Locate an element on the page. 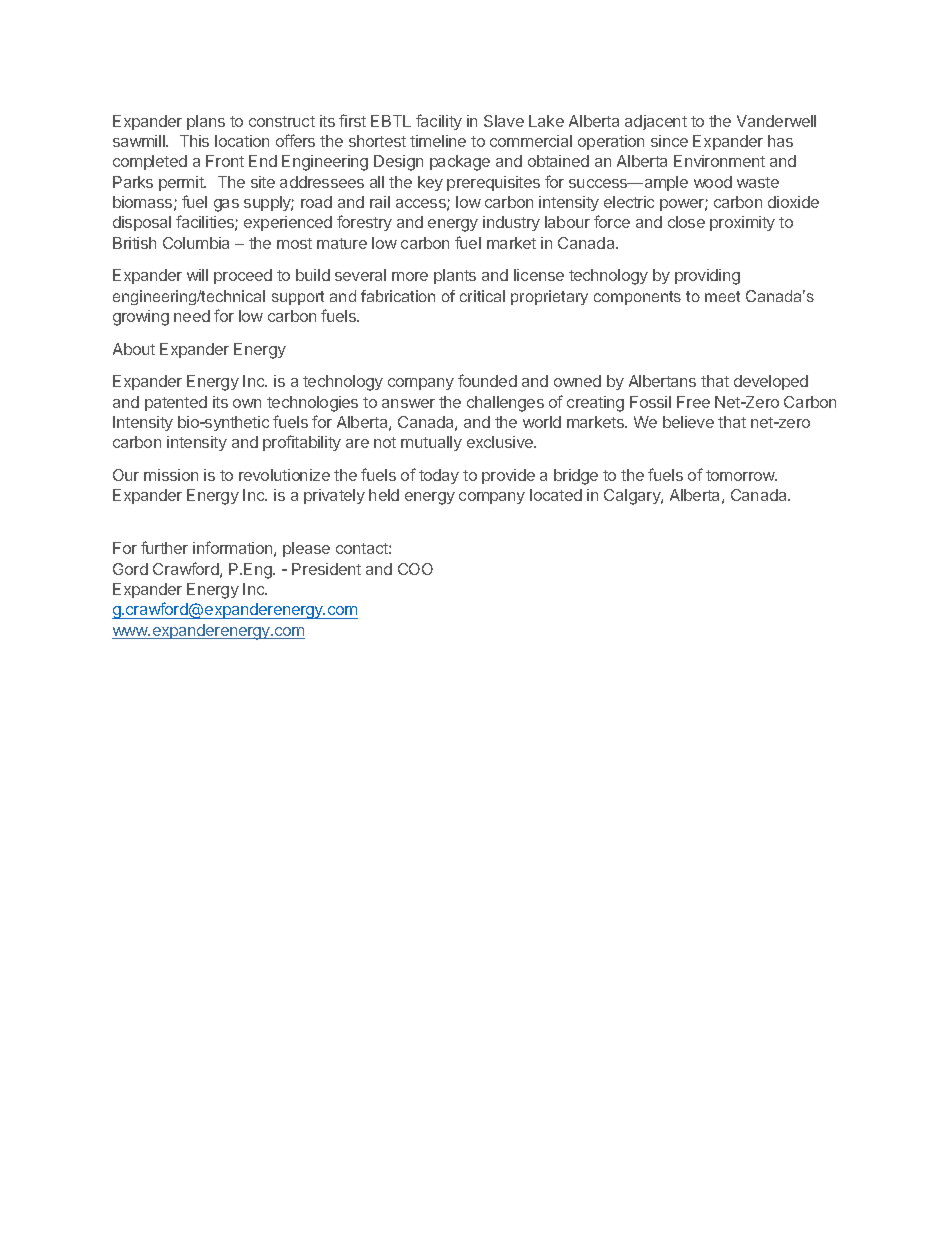 This document has width=952, height=1233. Free is located at coordinates (693, 402).
